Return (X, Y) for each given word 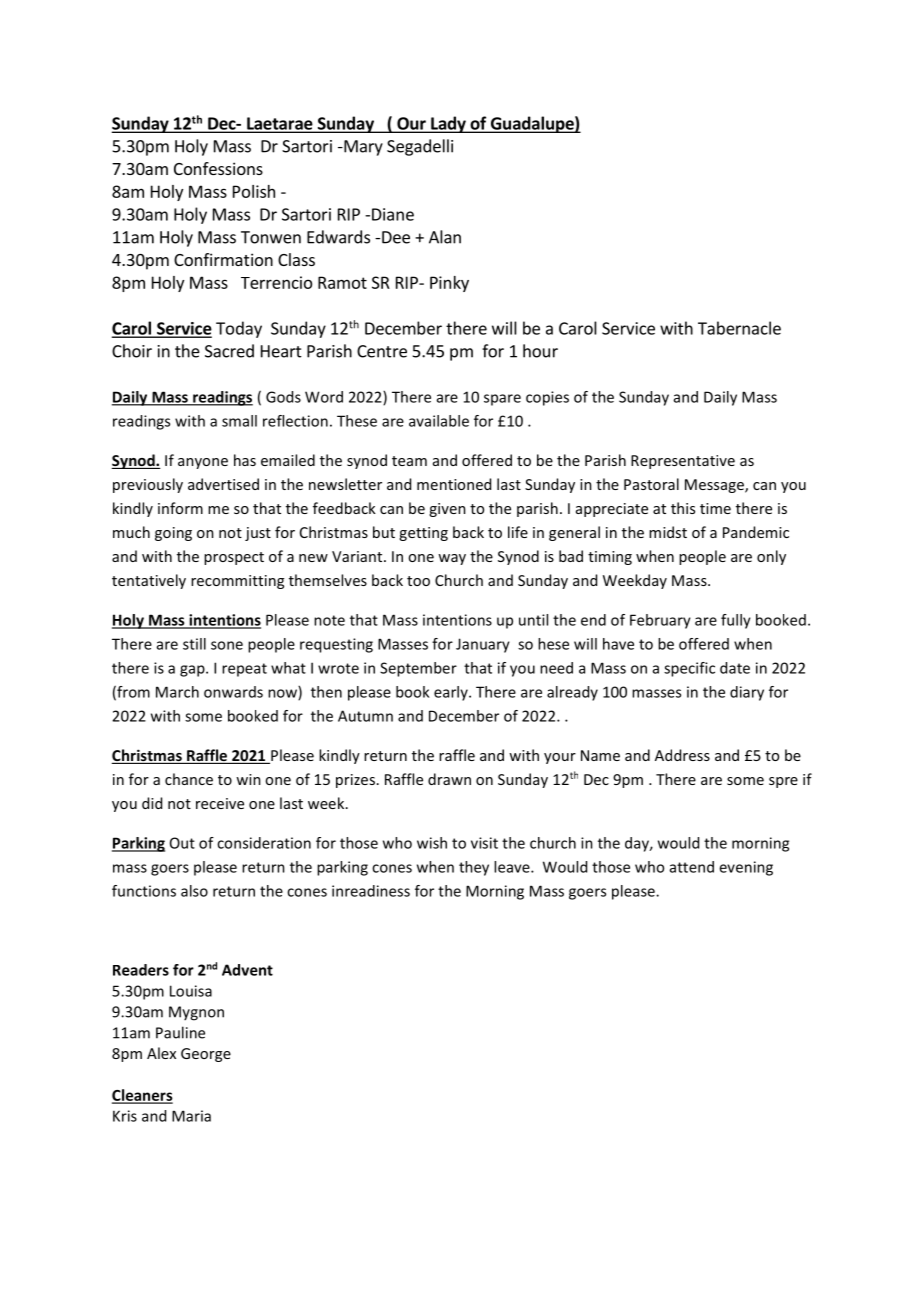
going (173, 534)
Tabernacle (739, 328)
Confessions (218, 168)
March (177, 692)
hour (540, 351)
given (447, 510)
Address (682, 755)
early (452, 693)
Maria (191, 1116)
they (474, 868)
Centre (382, 351)
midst (668, 532)
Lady (448, 124)
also (194, 891)
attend (692, 867)
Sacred (229, 351)
